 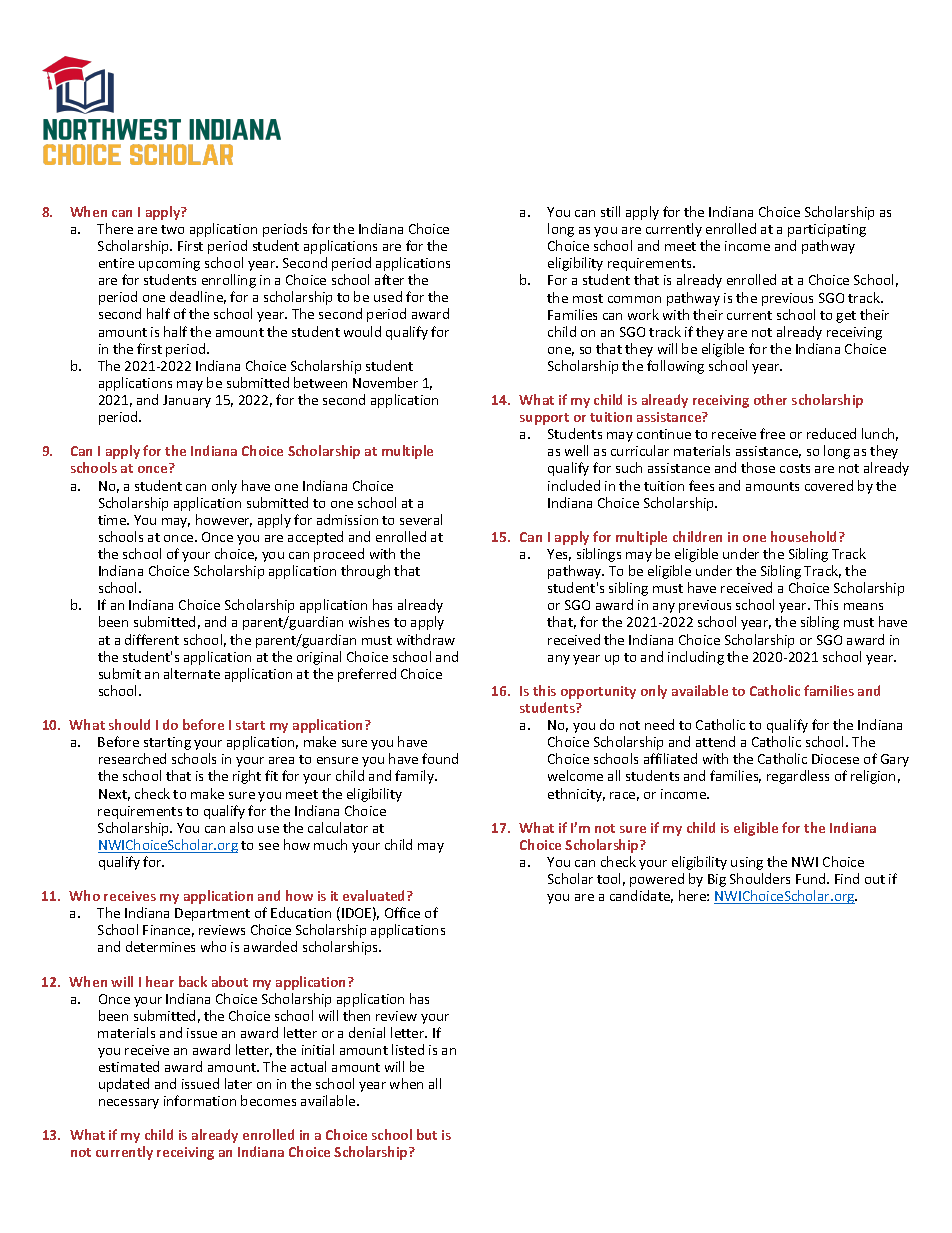 What do you see at coordinates (402, 912) in the document?
I see `Office` at bounding box center [402, 912].
